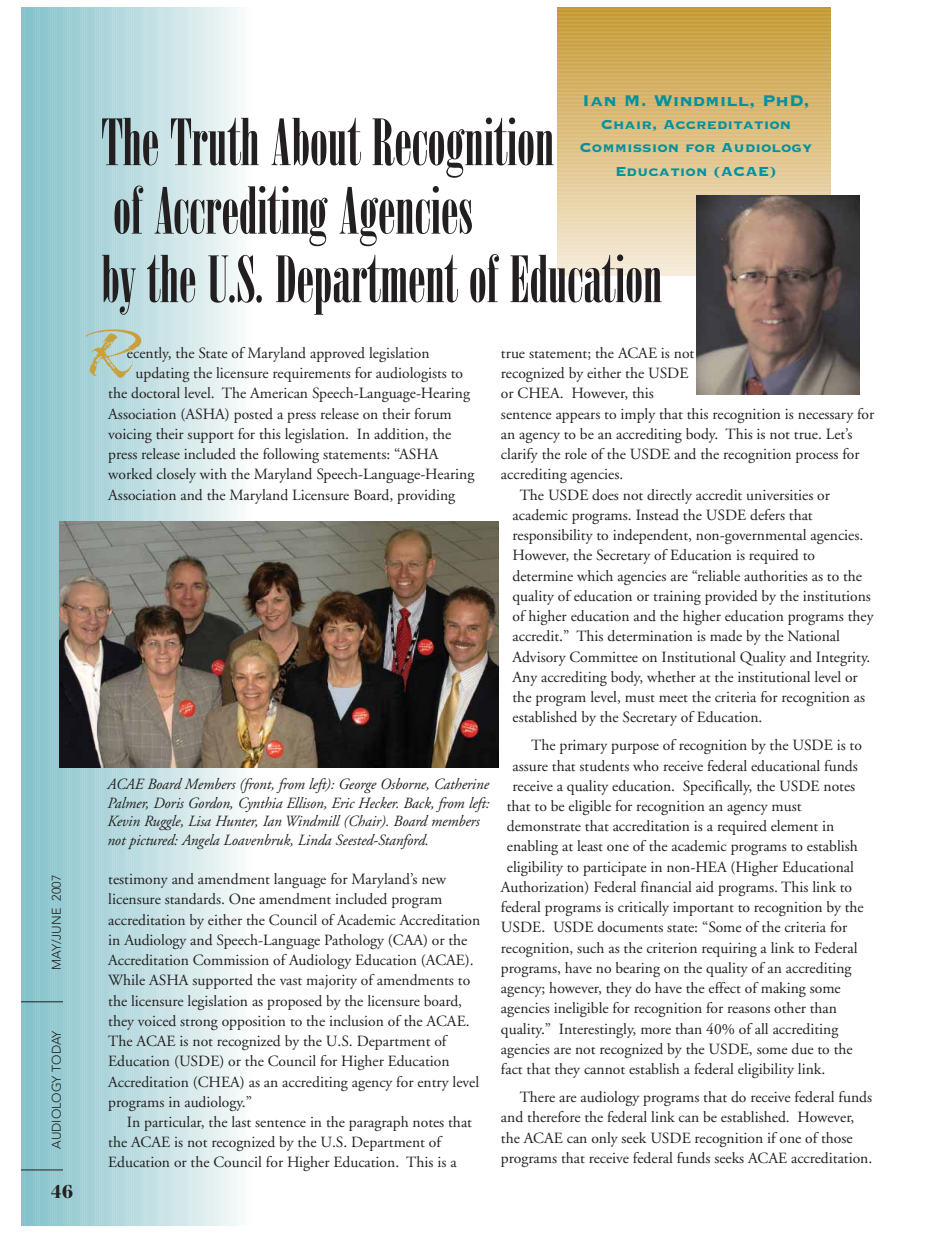 The height and width of the image is (1233, 952). I want to click on those, so click(837, 1137).
